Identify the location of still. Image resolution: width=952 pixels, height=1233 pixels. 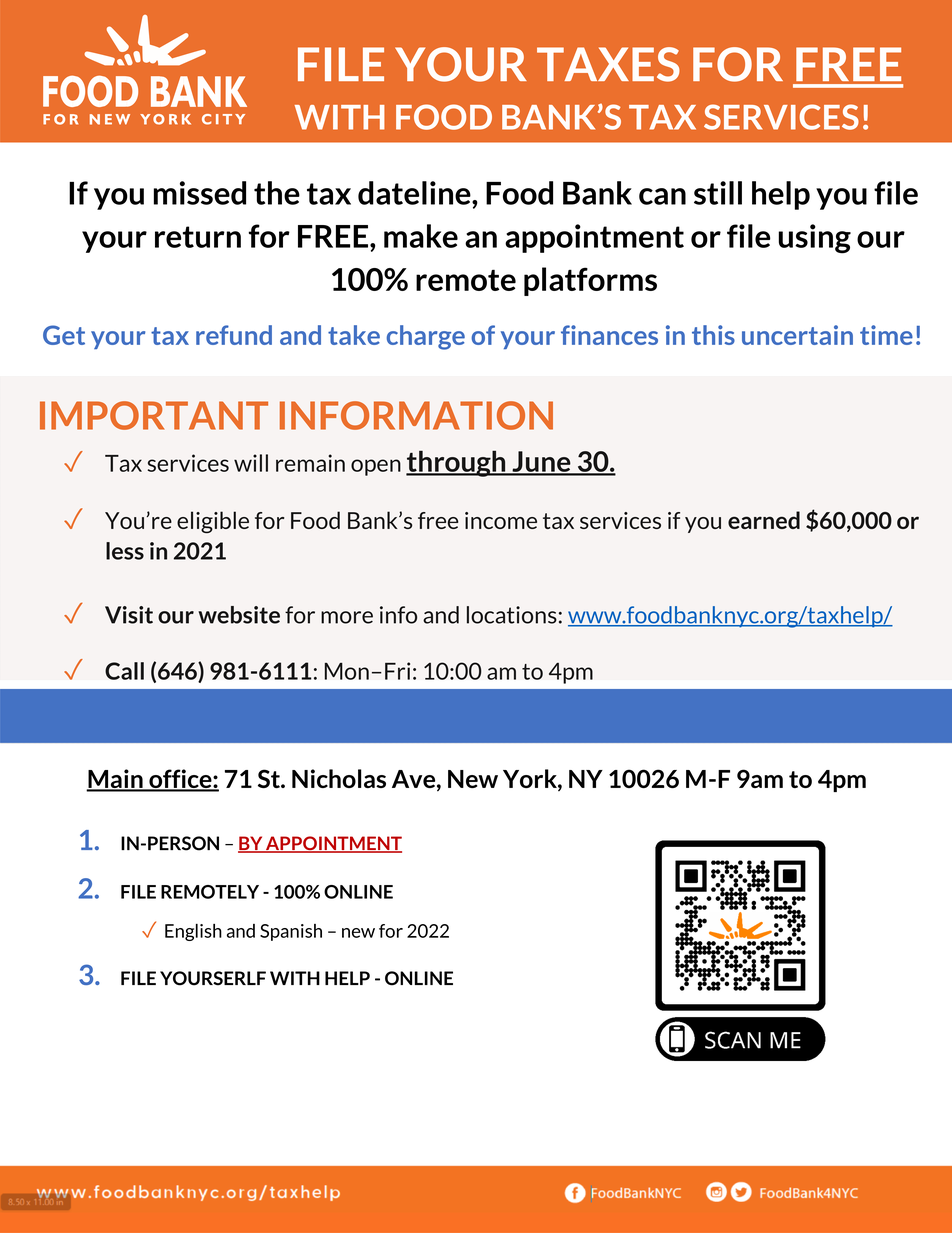
(718, 193).
